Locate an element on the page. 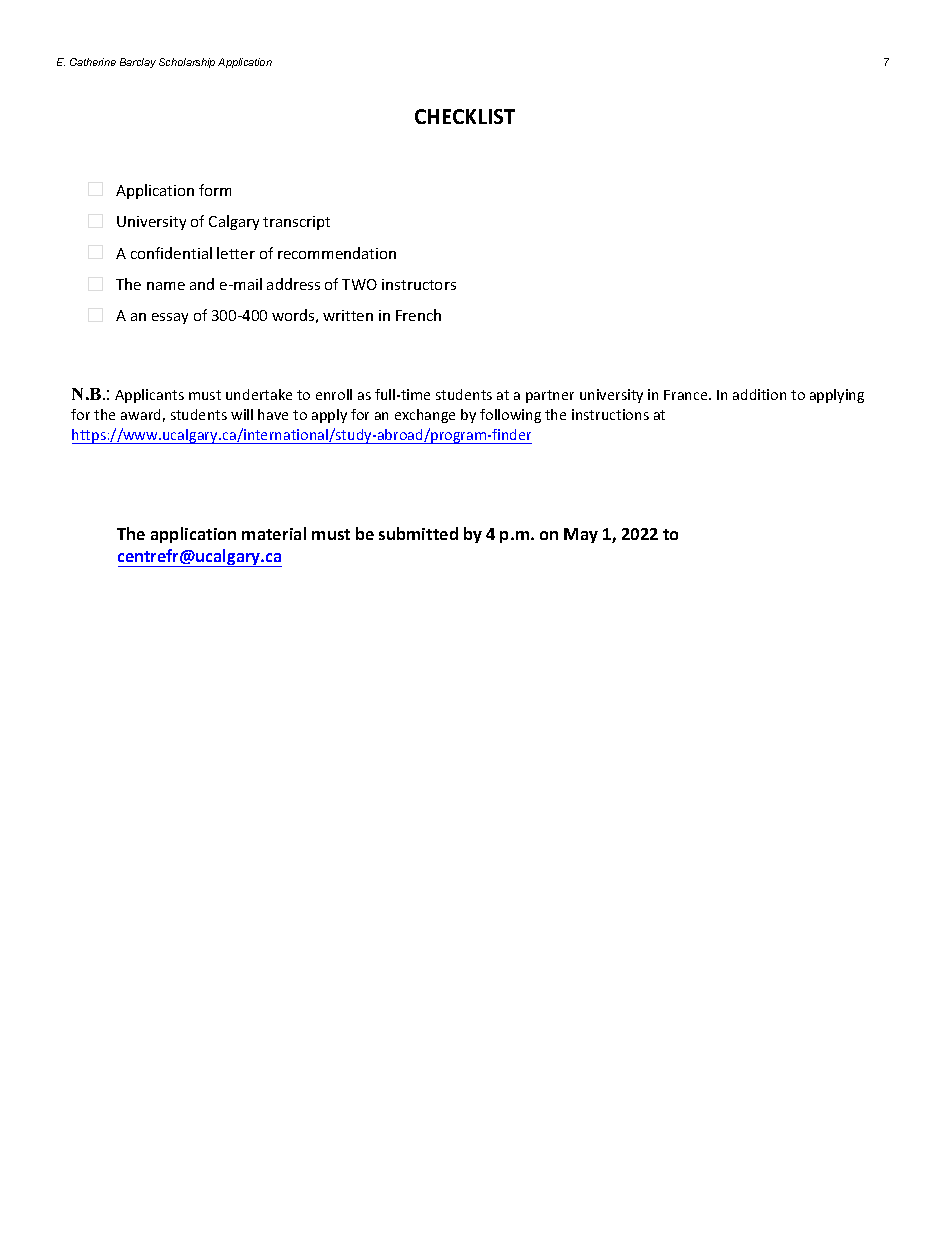  instructions is located at coordinates (610, 414).
